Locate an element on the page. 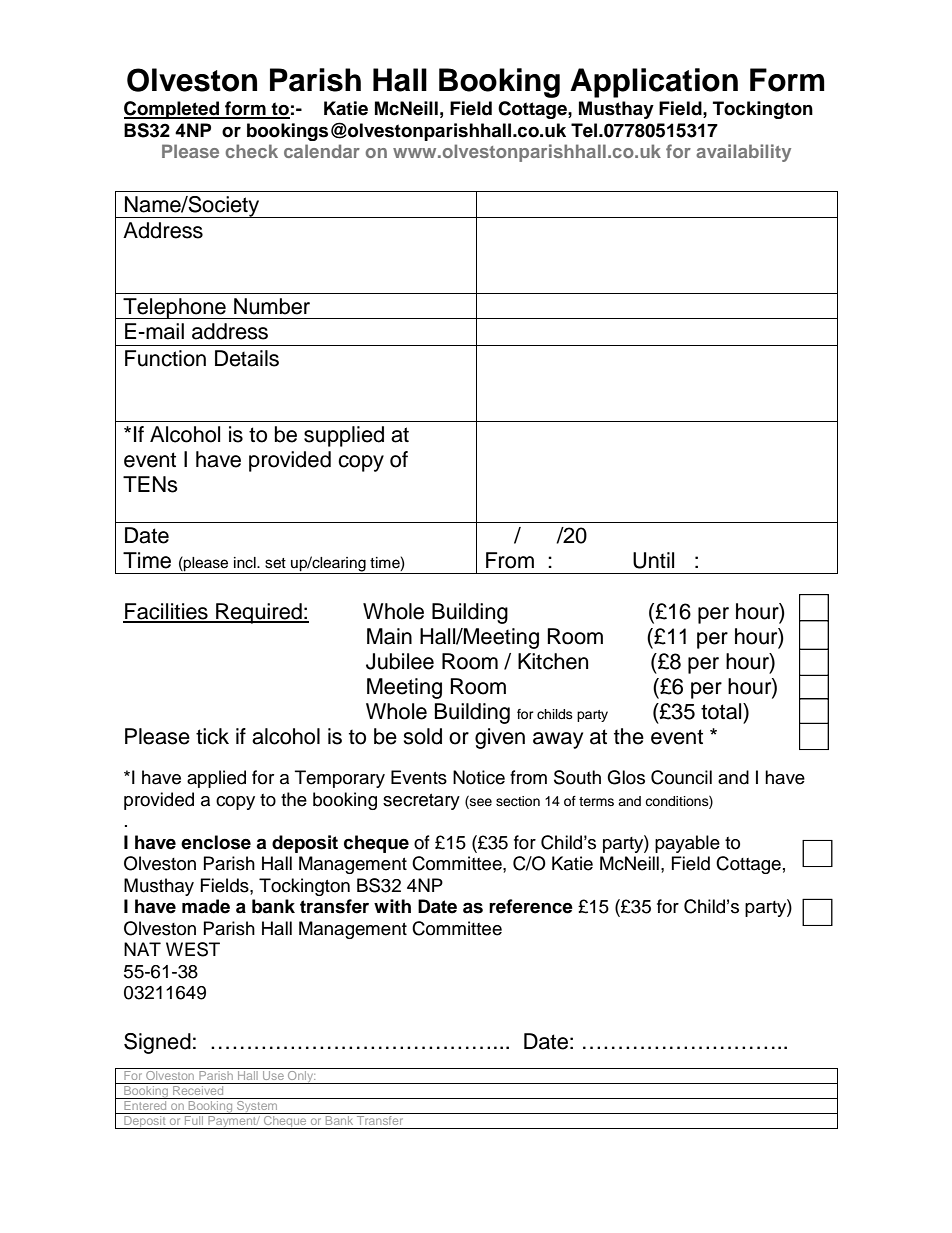  Only is located at coordinates (301, 1076).
